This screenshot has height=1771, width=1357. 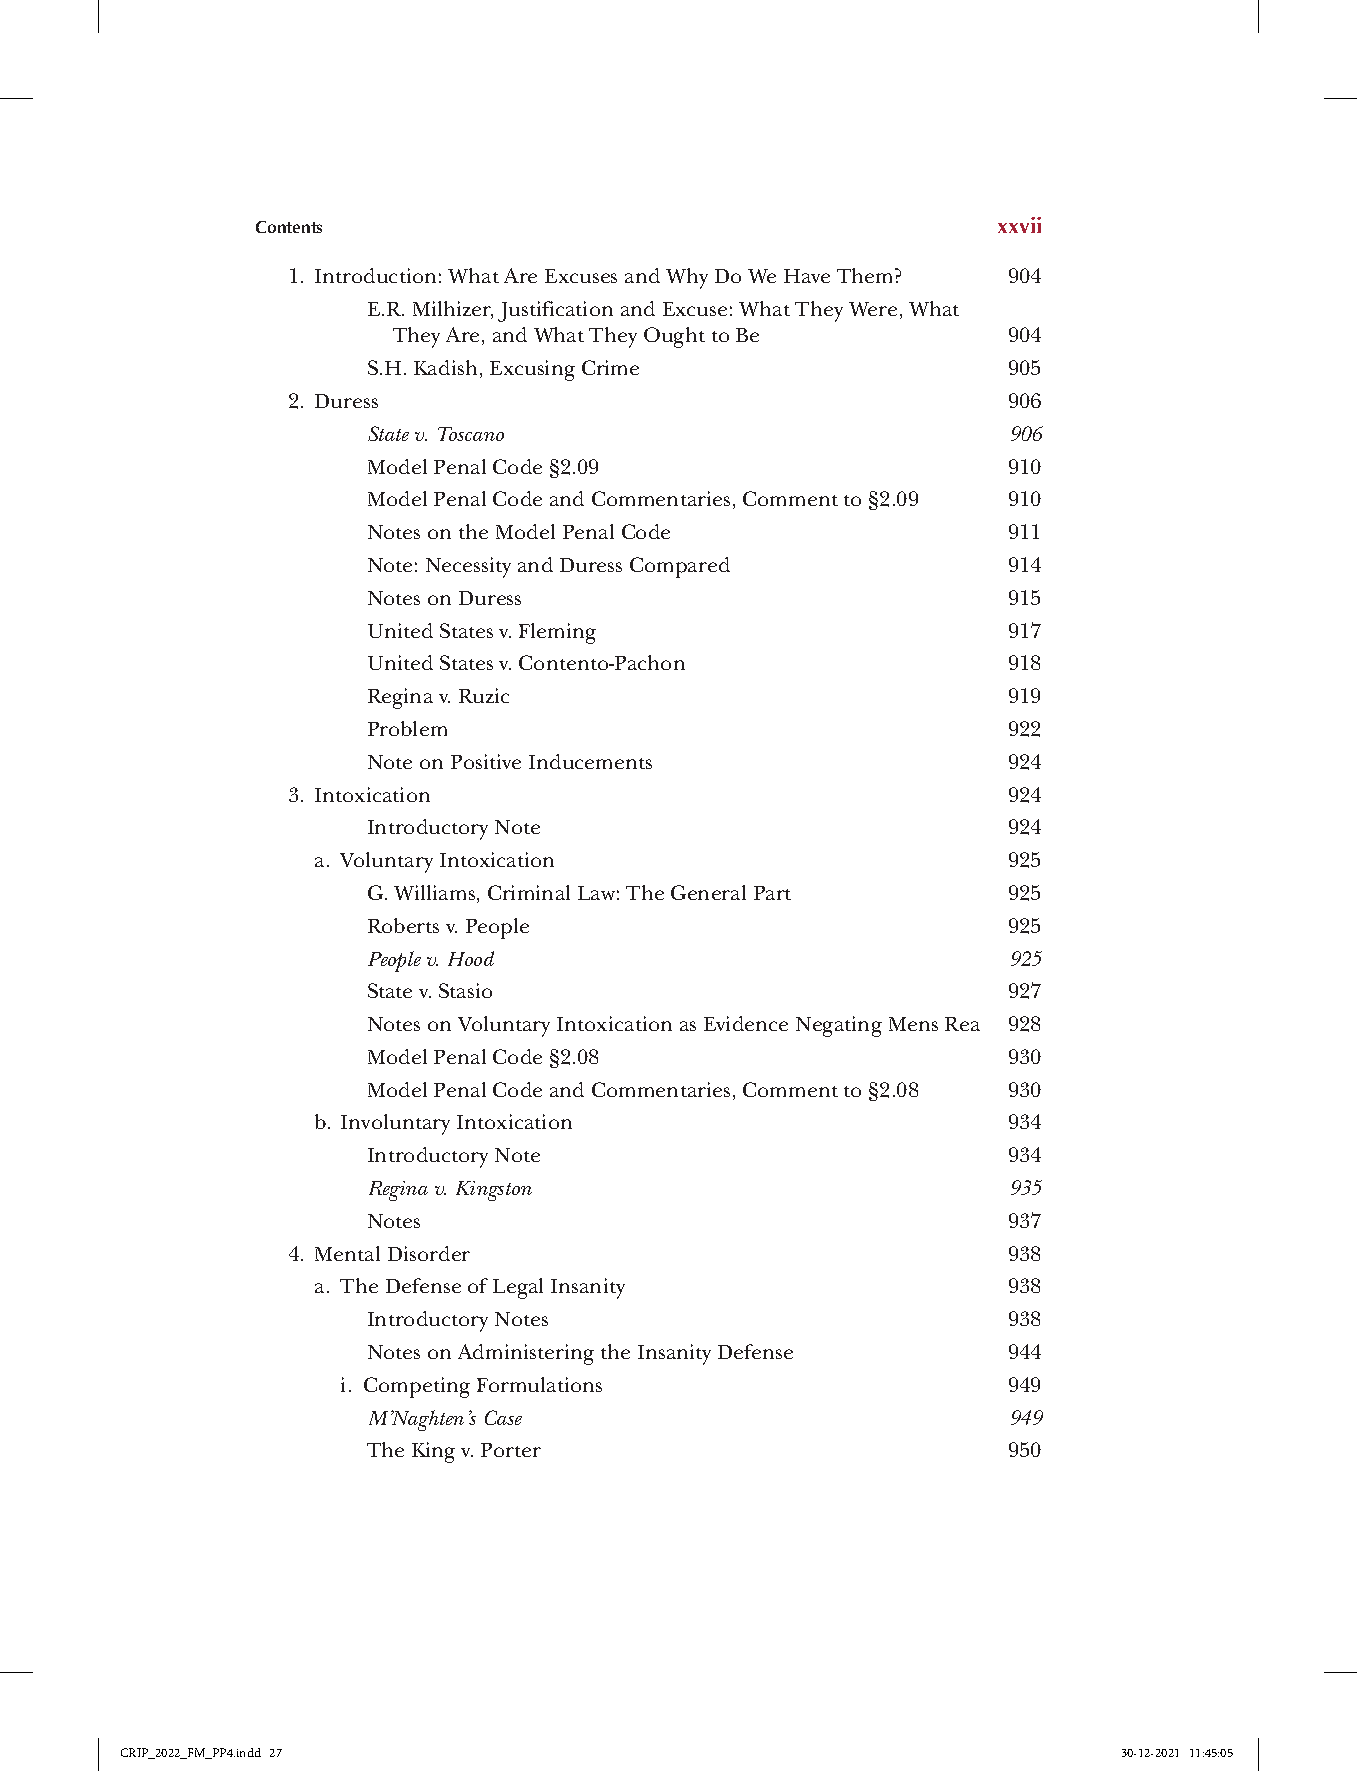 I want to click on Formulations, so click(x=539, y=1384).
